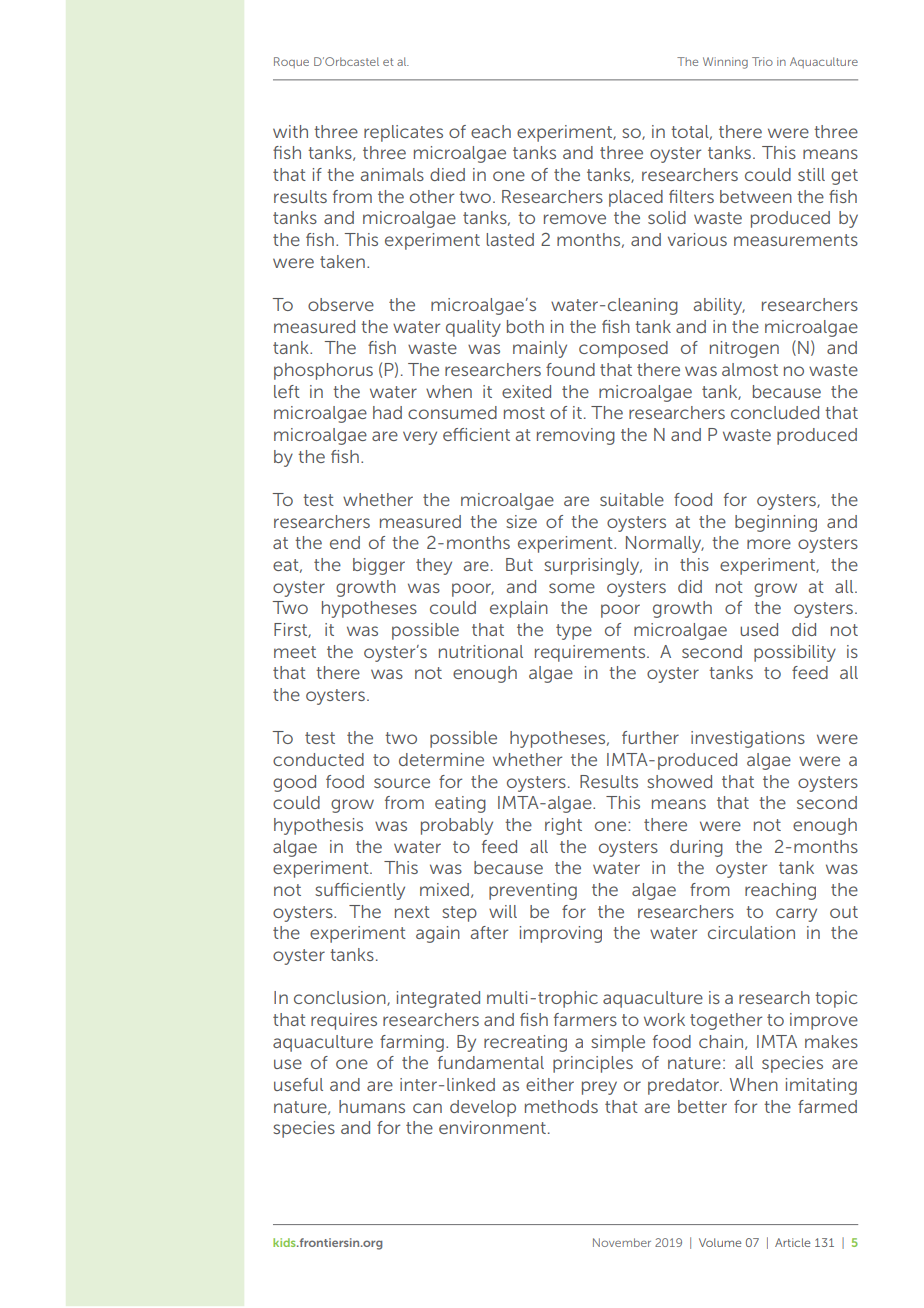  Describe the element at coordinates (576, 436) in the screenshot. I see `removing` at that location.
